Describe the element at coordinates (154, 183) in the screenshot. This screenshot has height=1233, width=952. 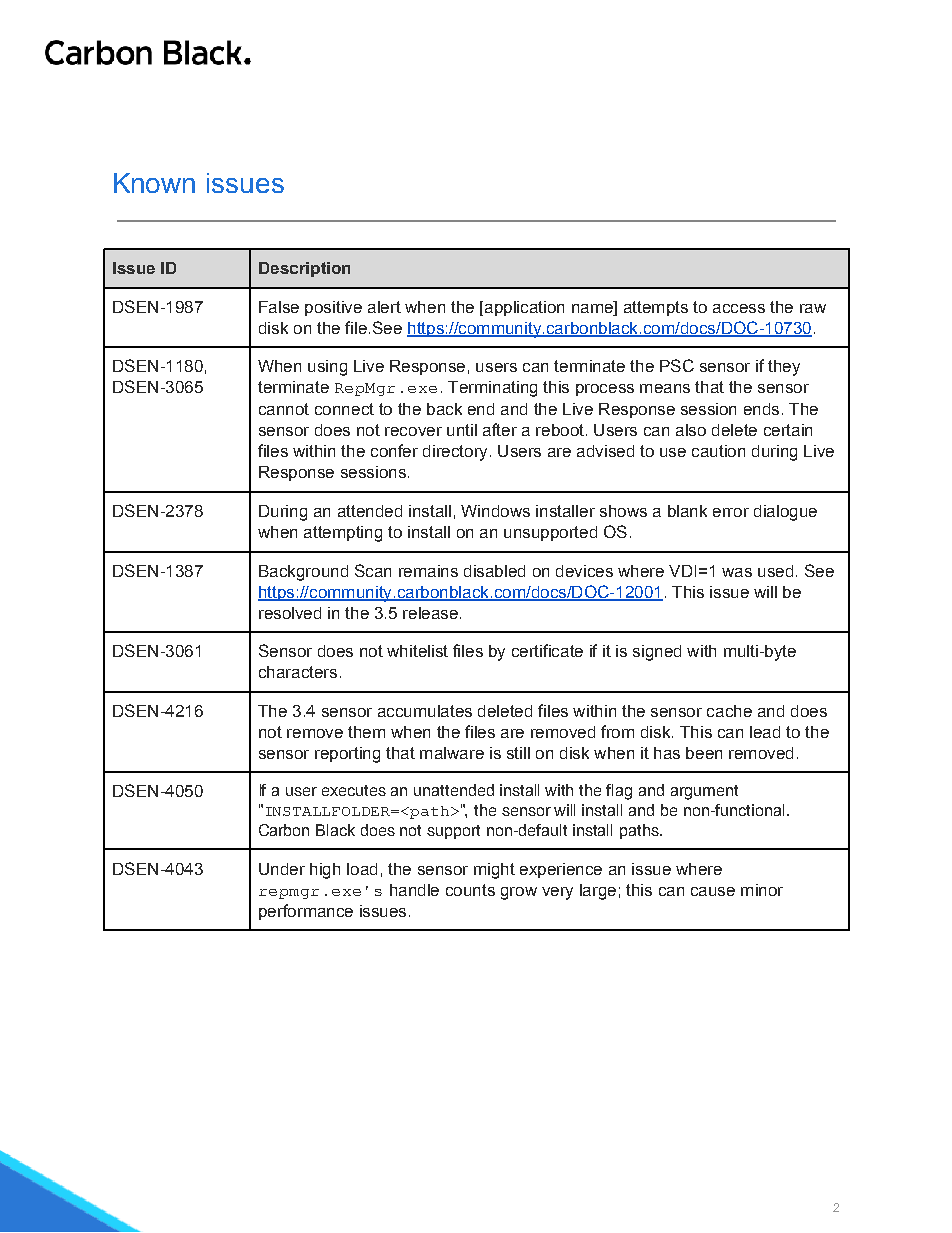
I see `Known` at that location.
